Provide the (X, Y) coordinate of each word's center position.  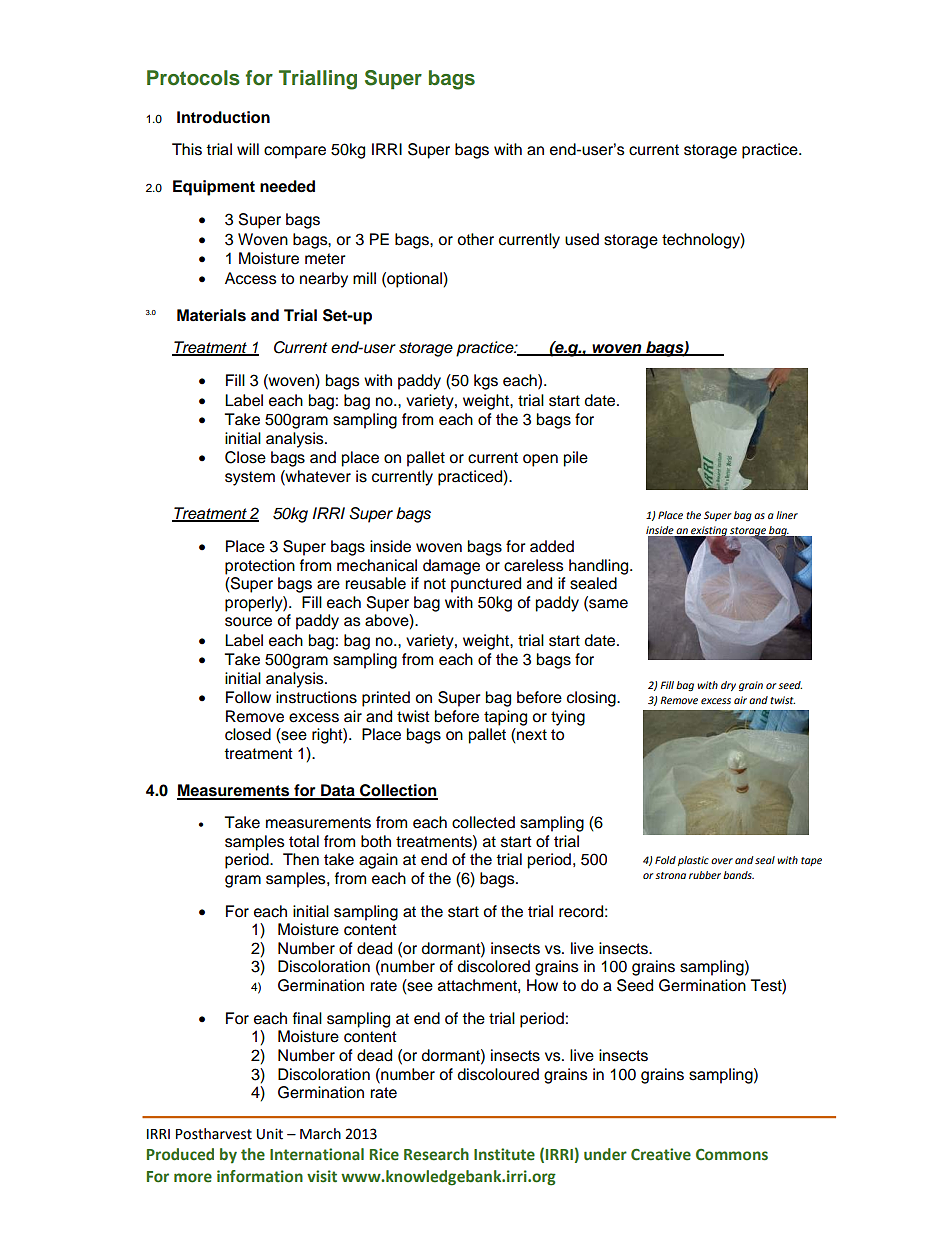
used (582, 239)
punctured (486, 585)
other (475, 239)
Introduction (223, 117)
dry (728, 686)
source (248, 622)
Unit (270, 1134)
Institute (504, 1154)
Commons (732, 1155)
